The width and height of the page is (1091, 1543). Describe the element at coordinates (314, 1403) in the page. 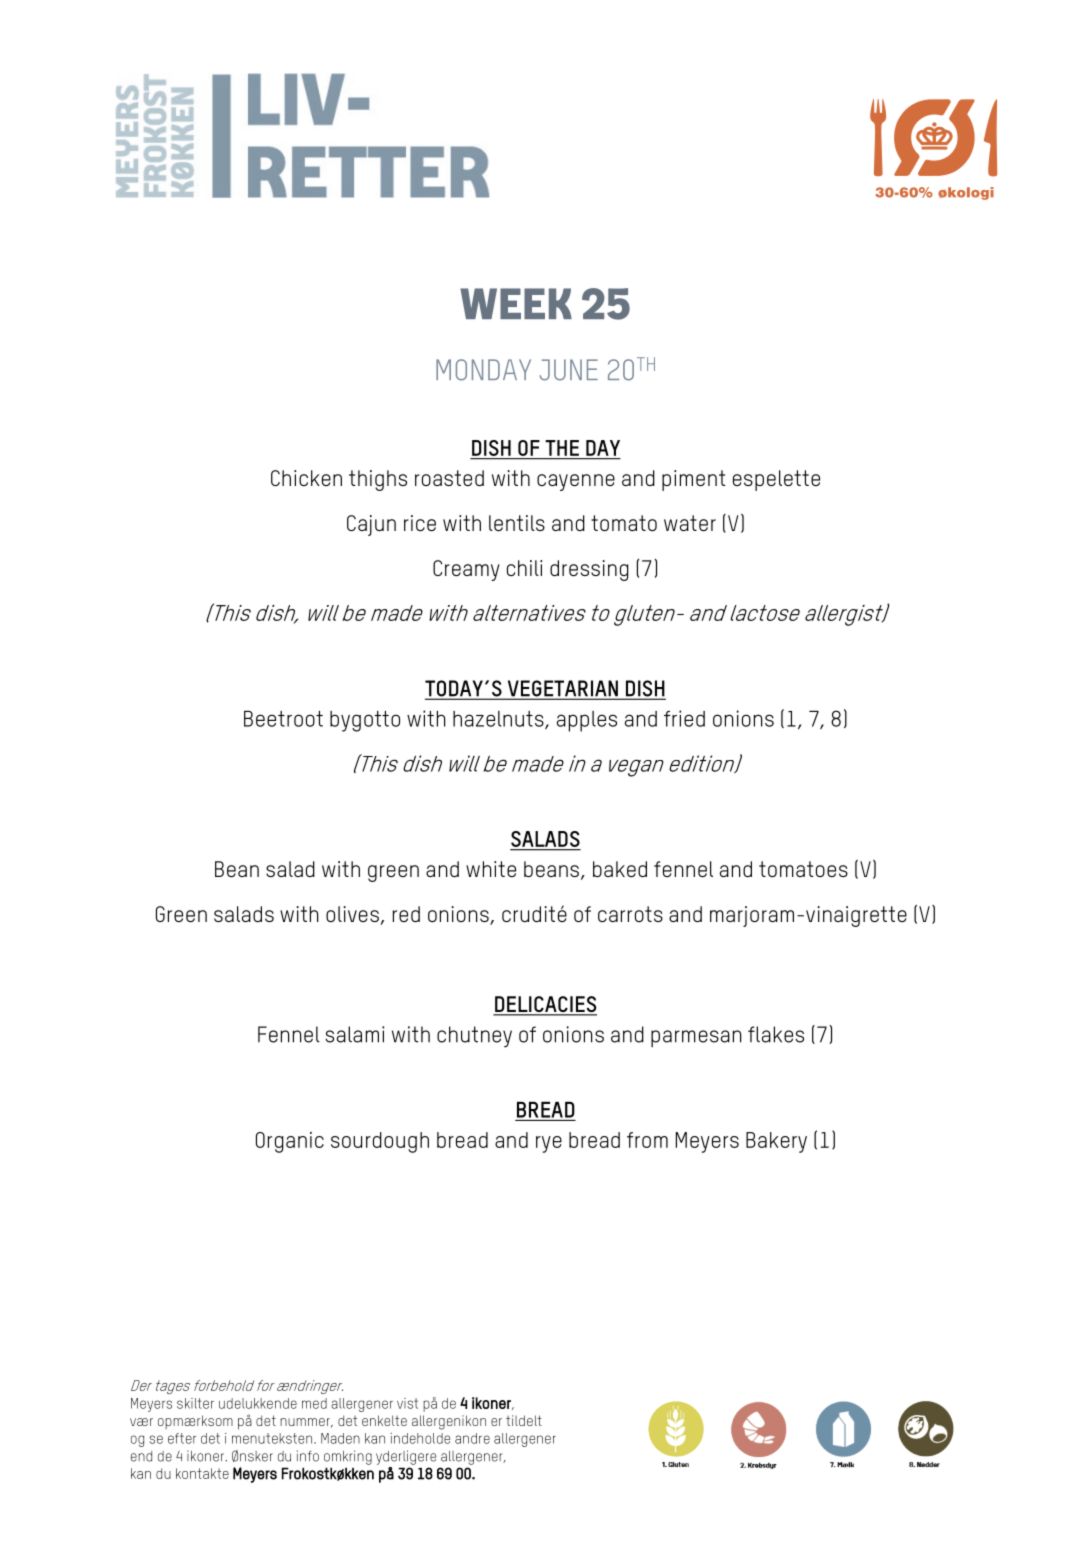

I see `med` at that location.
